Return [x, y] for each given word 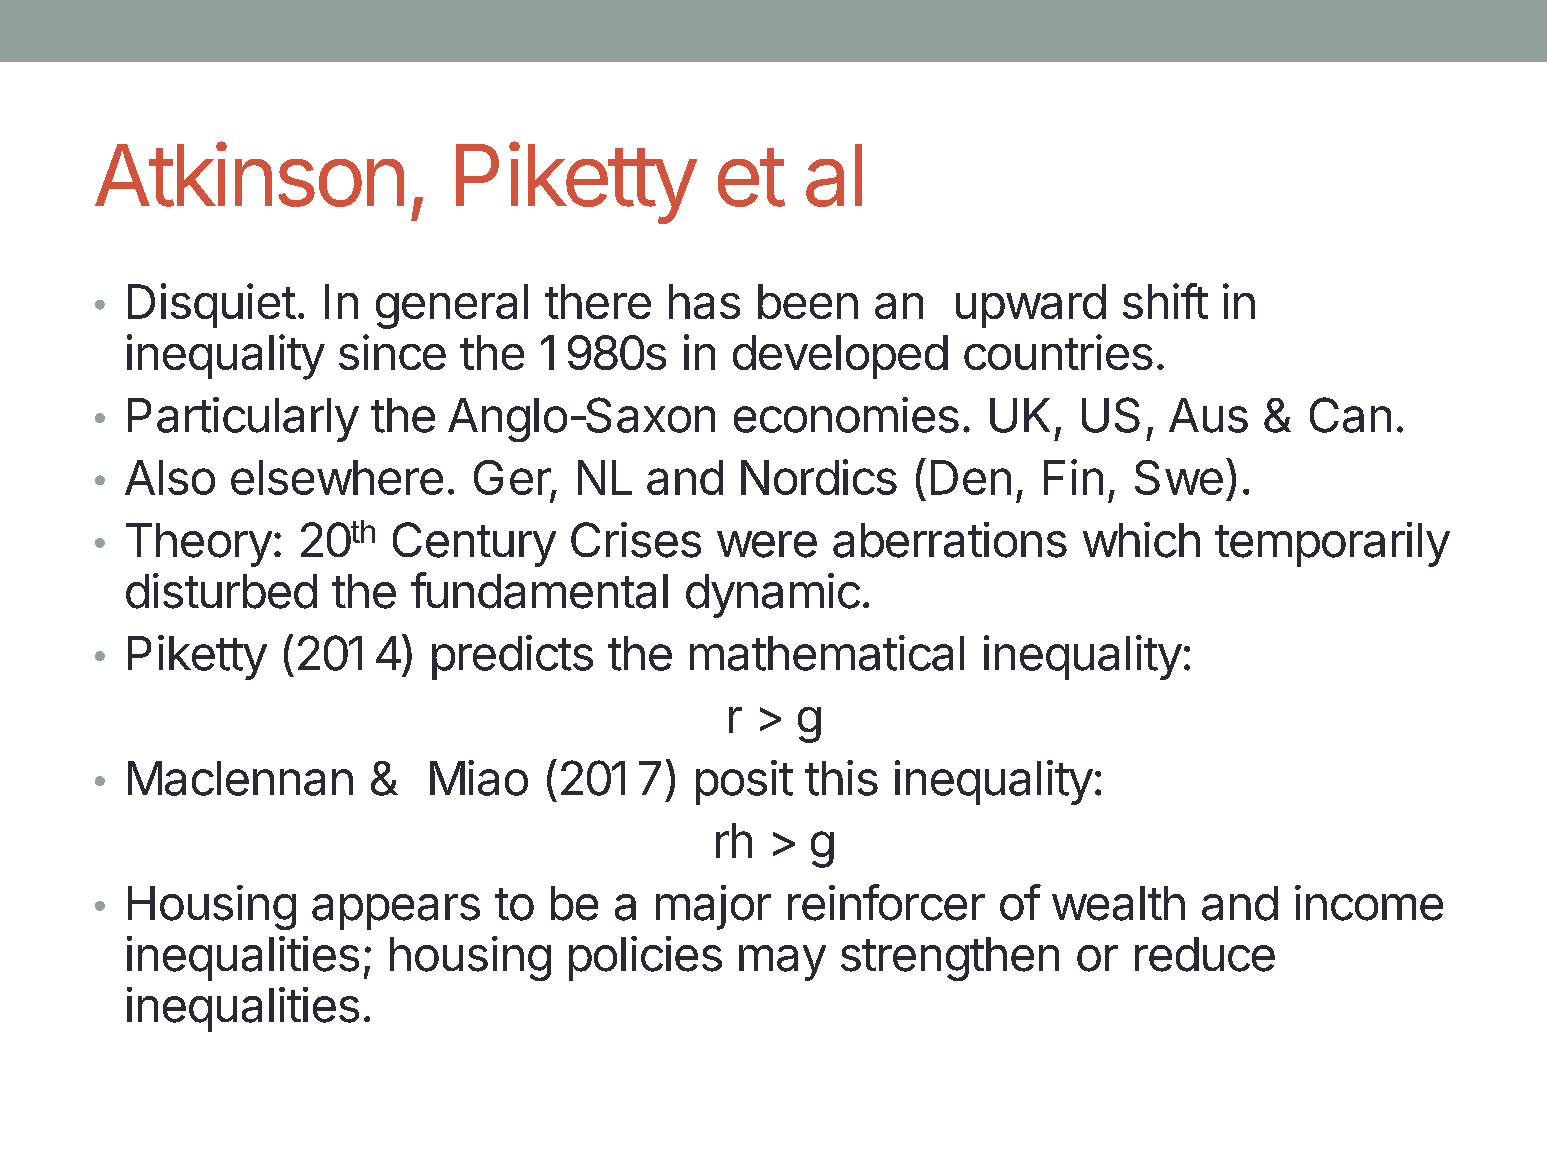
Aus [1208, 415]
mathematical [827, 653]
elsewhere [337, 477]
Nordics [819, 477]
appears [396, 912]
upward [1031, 306]
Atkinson [249, 174]
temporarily [1332, 544]
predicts [512, 657]
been [808, 301]
